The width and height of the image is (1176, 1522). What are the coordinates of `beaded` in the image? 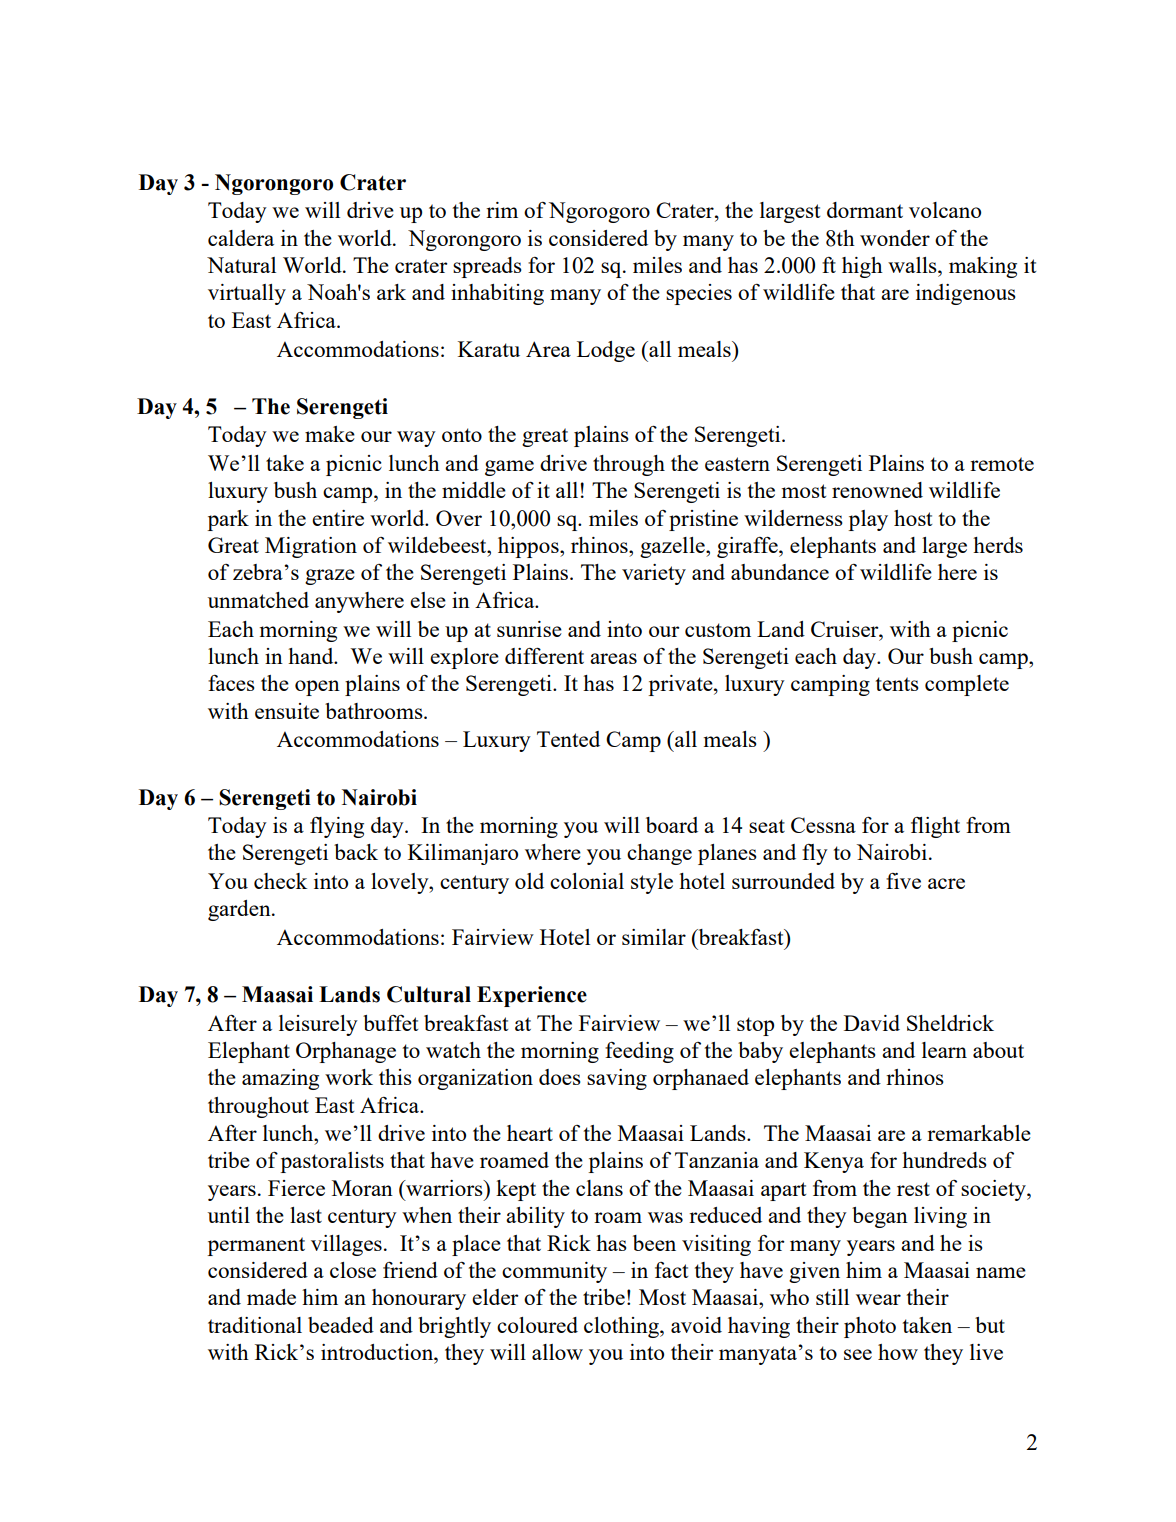 It's located at (341, 1325).
